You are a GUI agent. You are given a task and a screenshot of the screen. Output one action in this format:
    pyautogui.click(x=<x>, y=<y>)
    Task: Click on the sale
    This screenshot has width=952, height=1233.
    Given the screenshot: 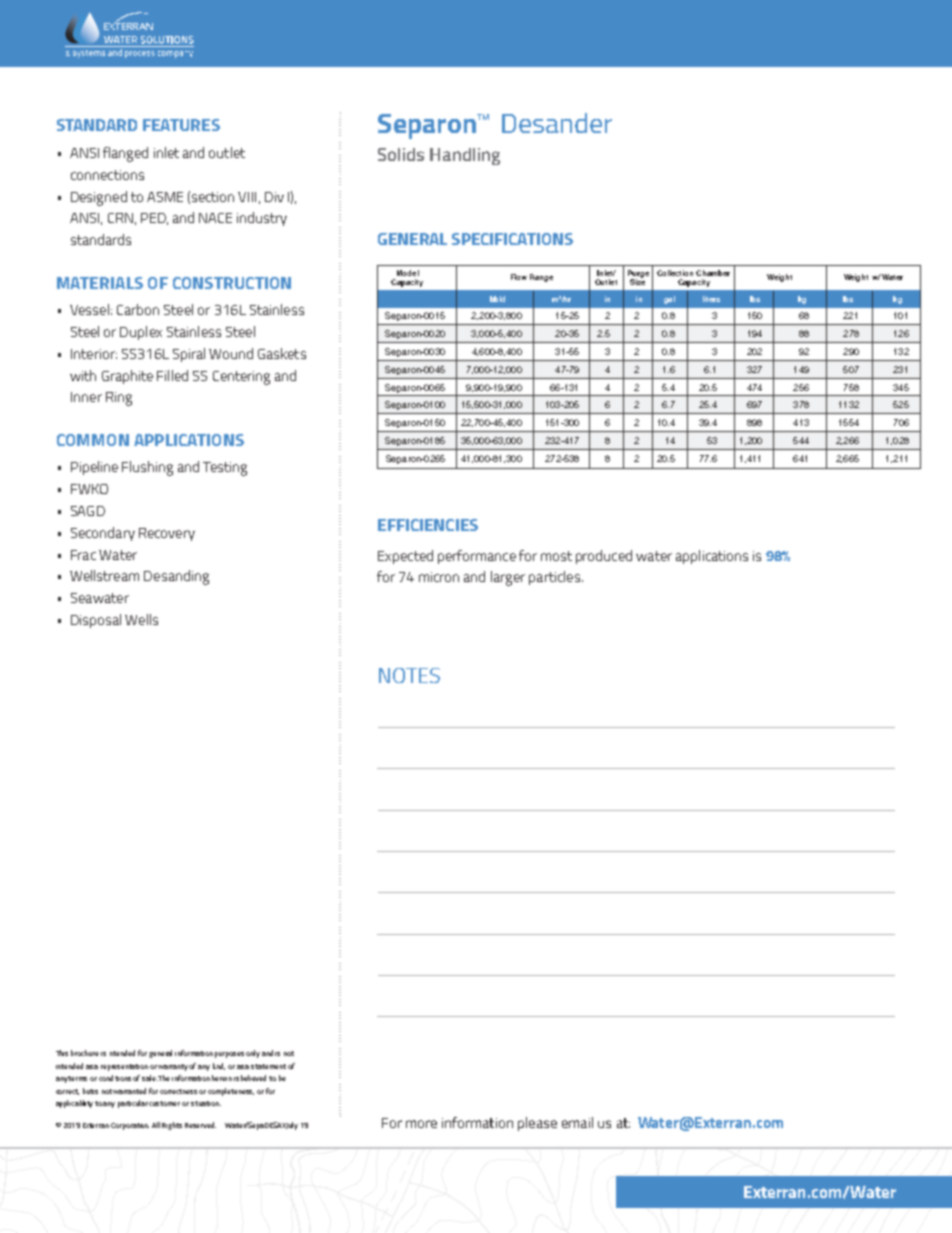 What is the action you would take?
    pyautogui.click(x=150, y=1078)
